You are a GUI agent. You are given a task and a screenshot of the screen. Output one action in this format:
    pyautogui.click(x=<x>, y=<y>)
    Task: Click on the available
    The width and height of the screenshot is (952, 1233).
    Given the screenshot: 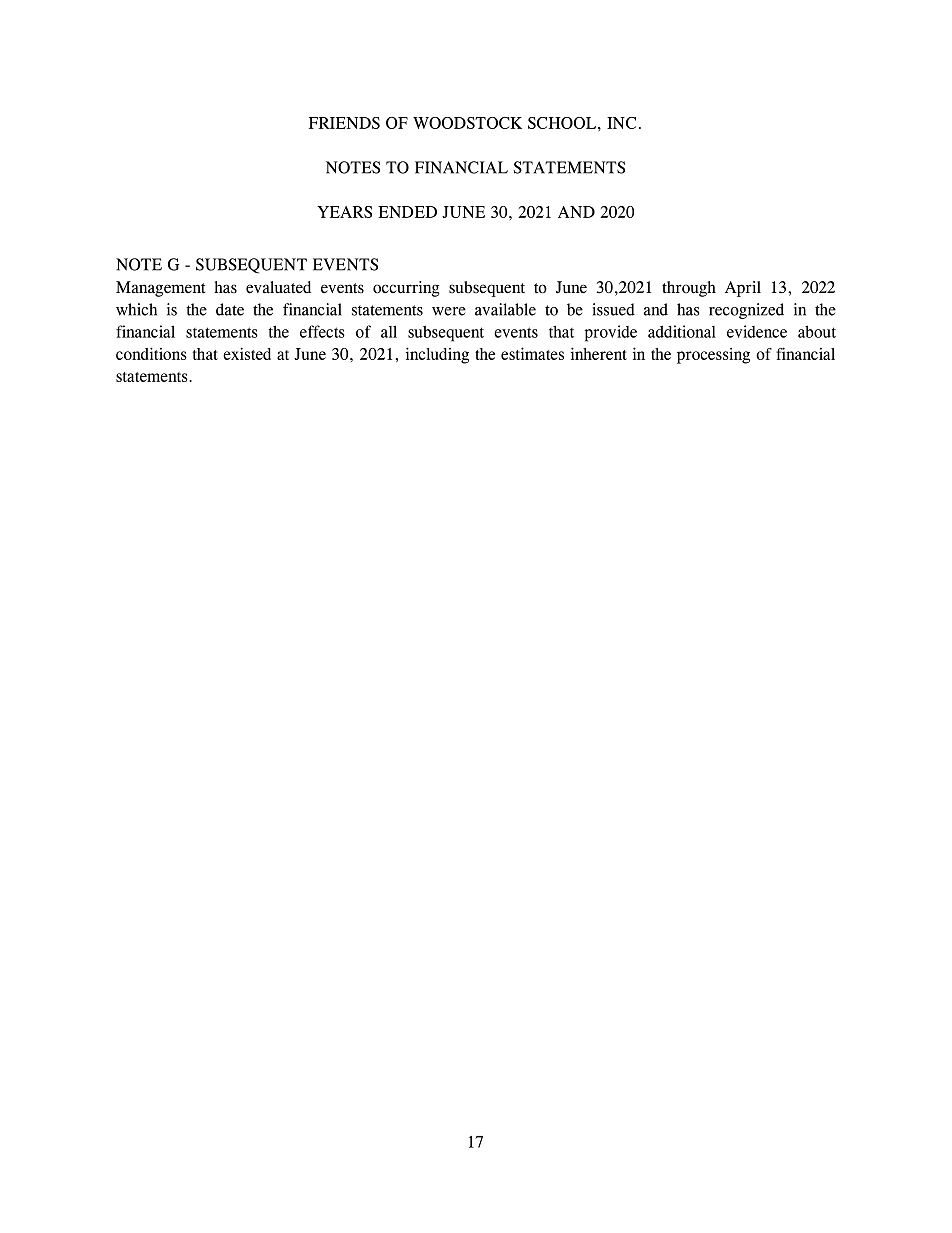 What is the action you would take?
    pyautogui.click(x=505, y=309)
